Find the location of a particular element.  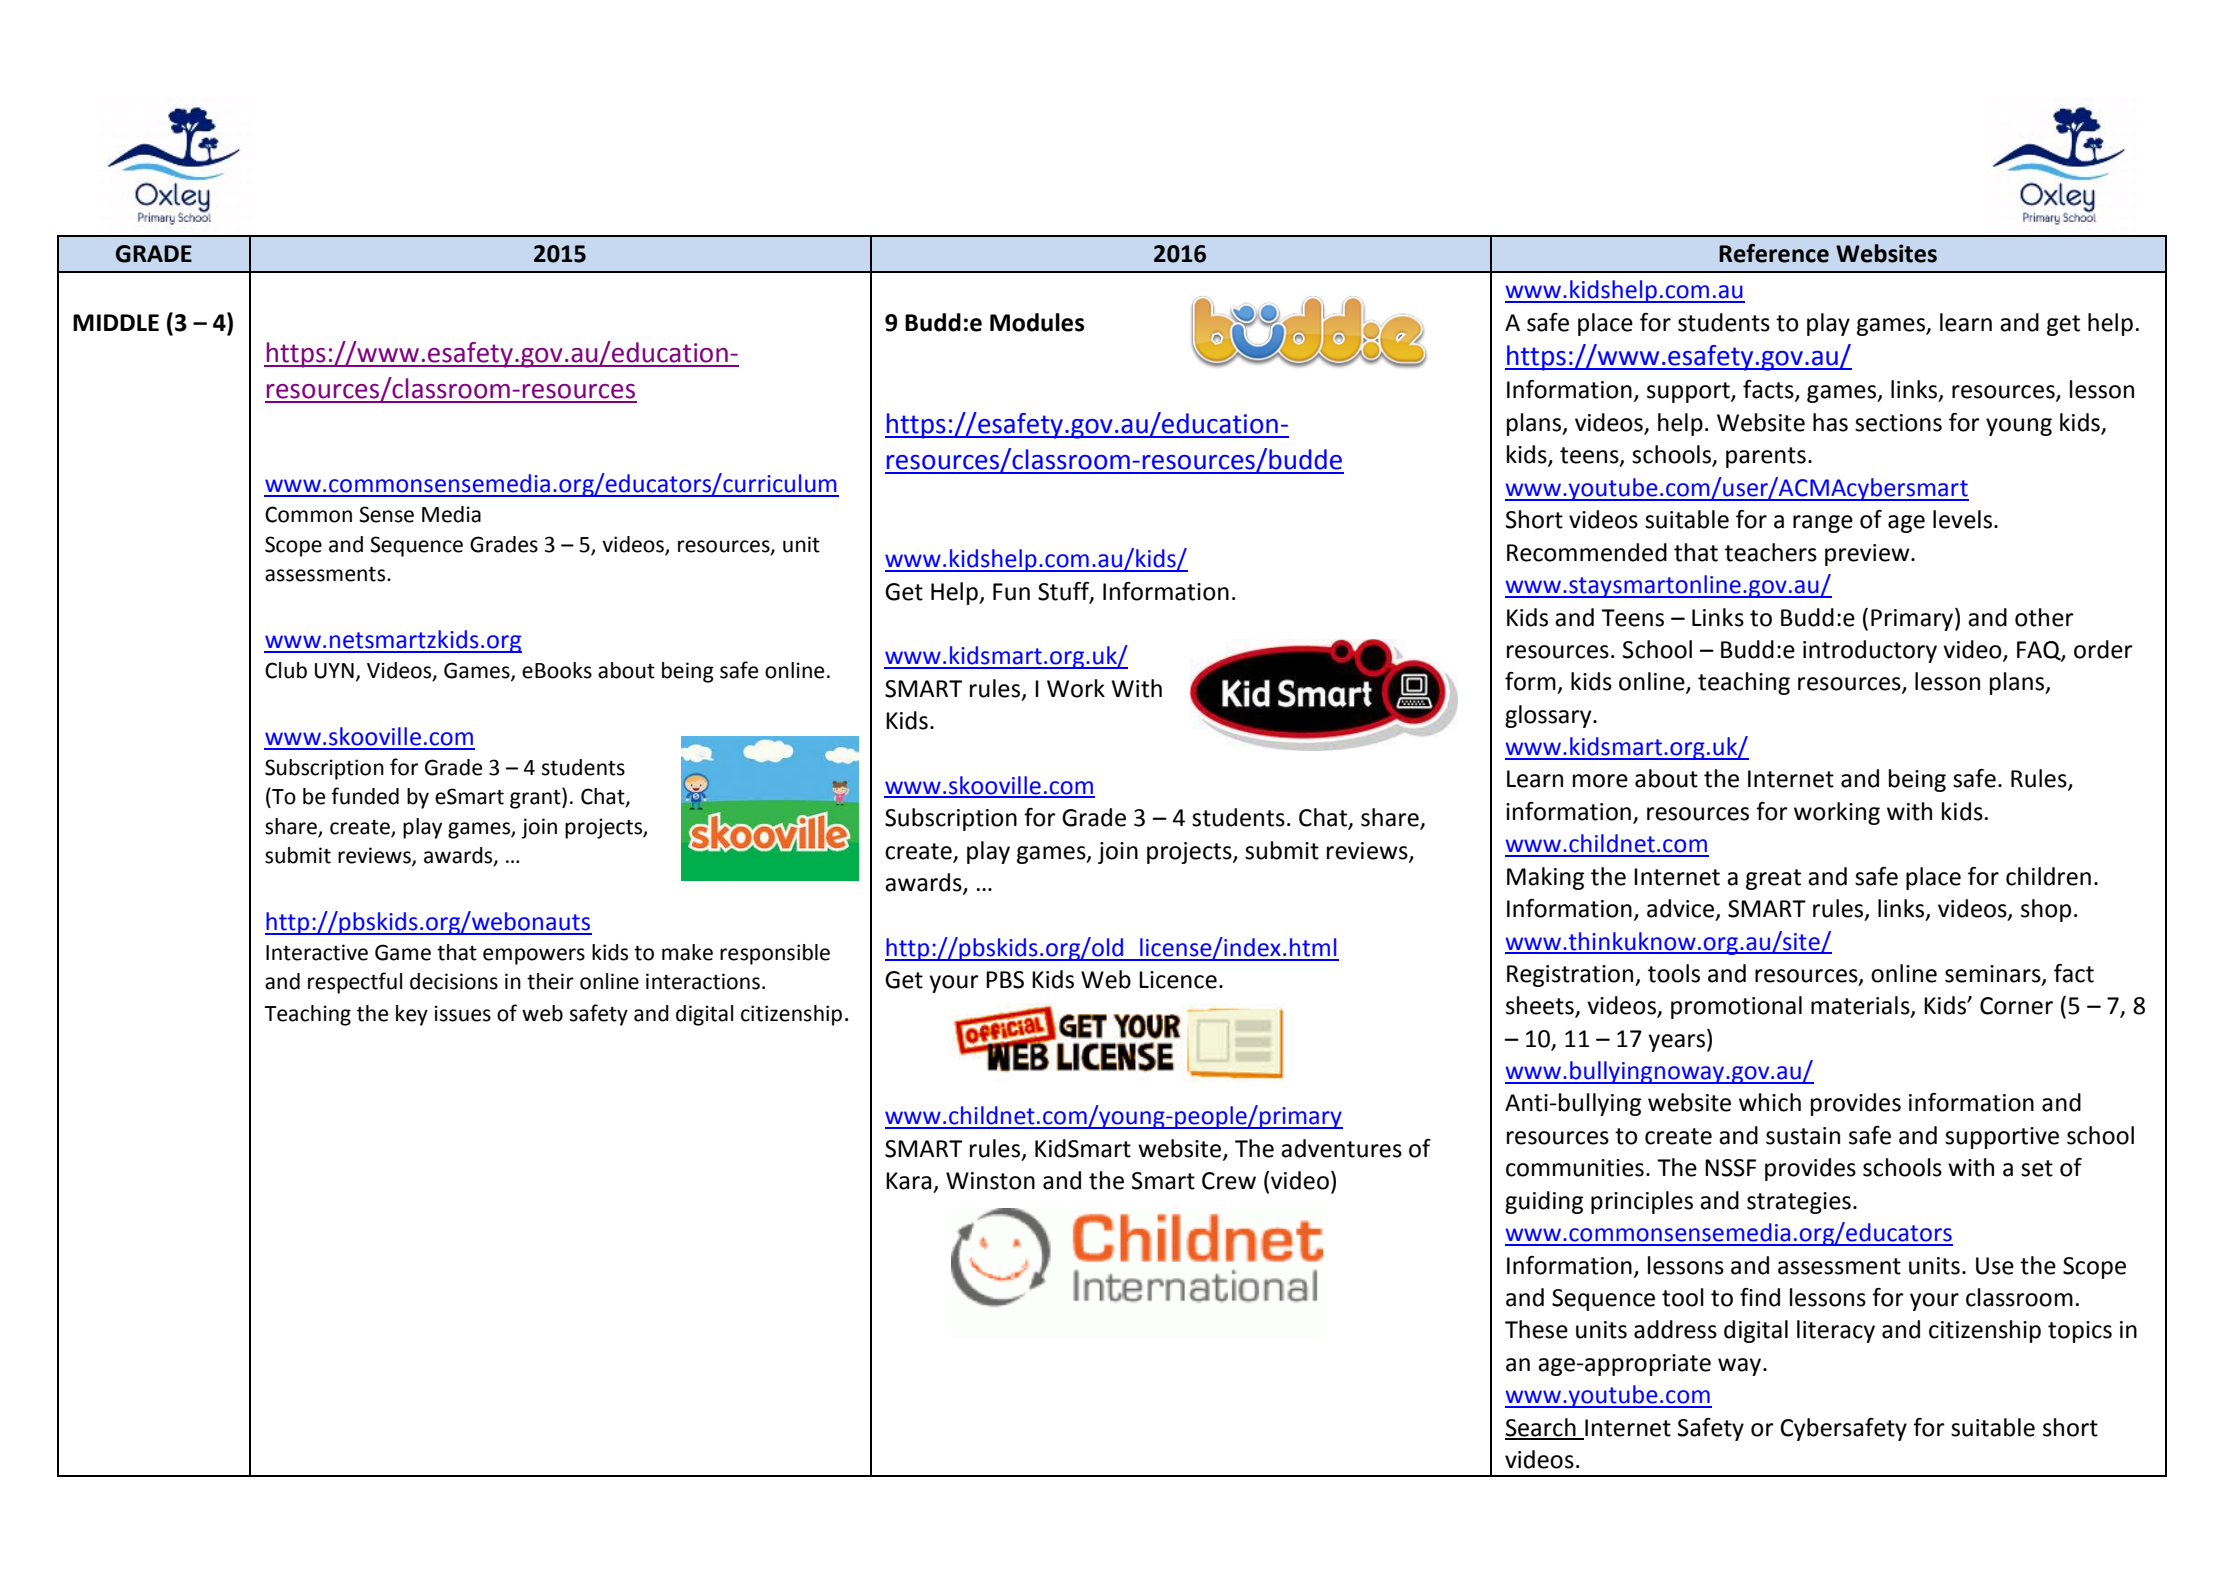

key is located at coordinates (412, 1015).
